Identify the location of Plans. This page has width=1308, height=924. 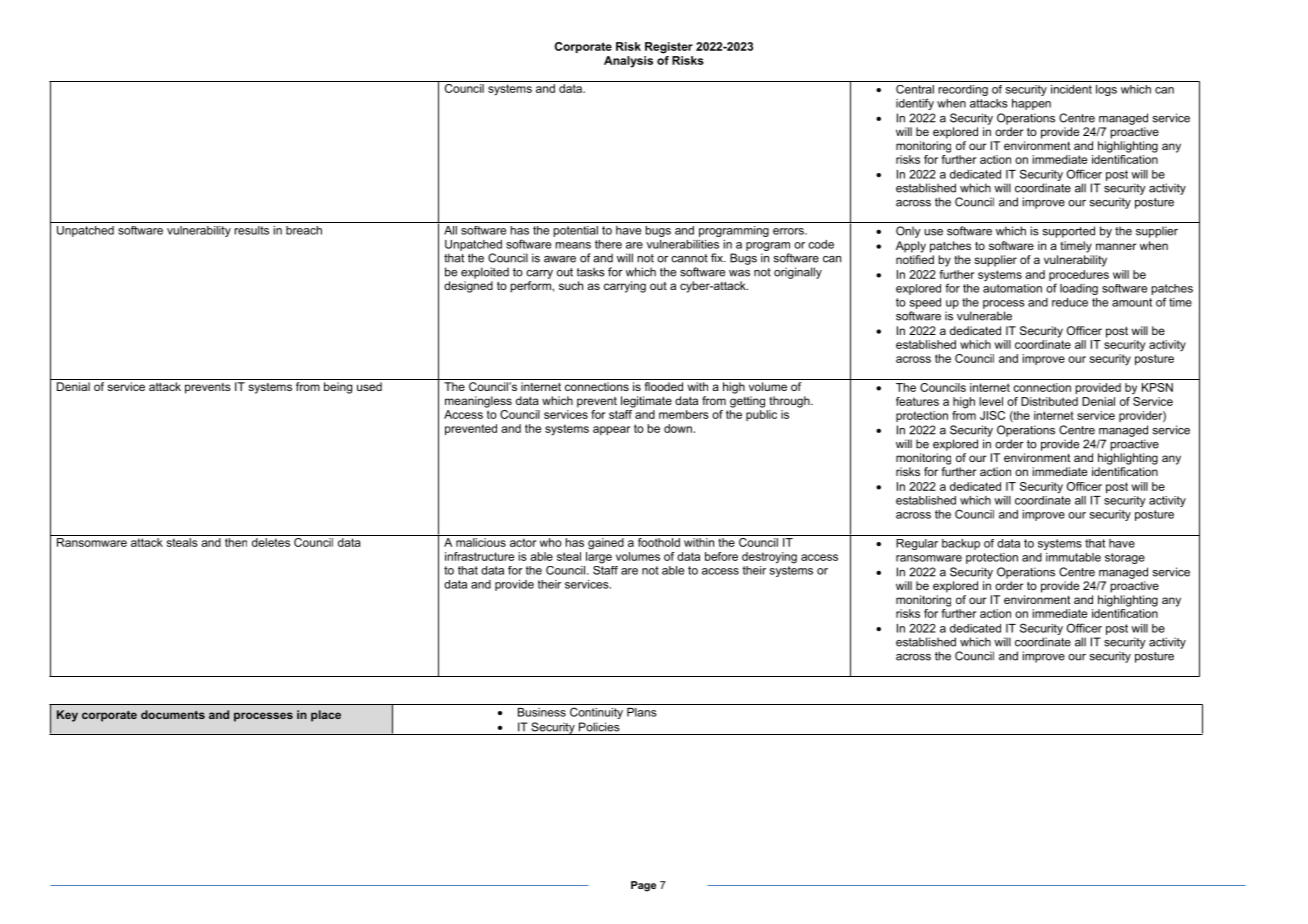
(642, 712).
